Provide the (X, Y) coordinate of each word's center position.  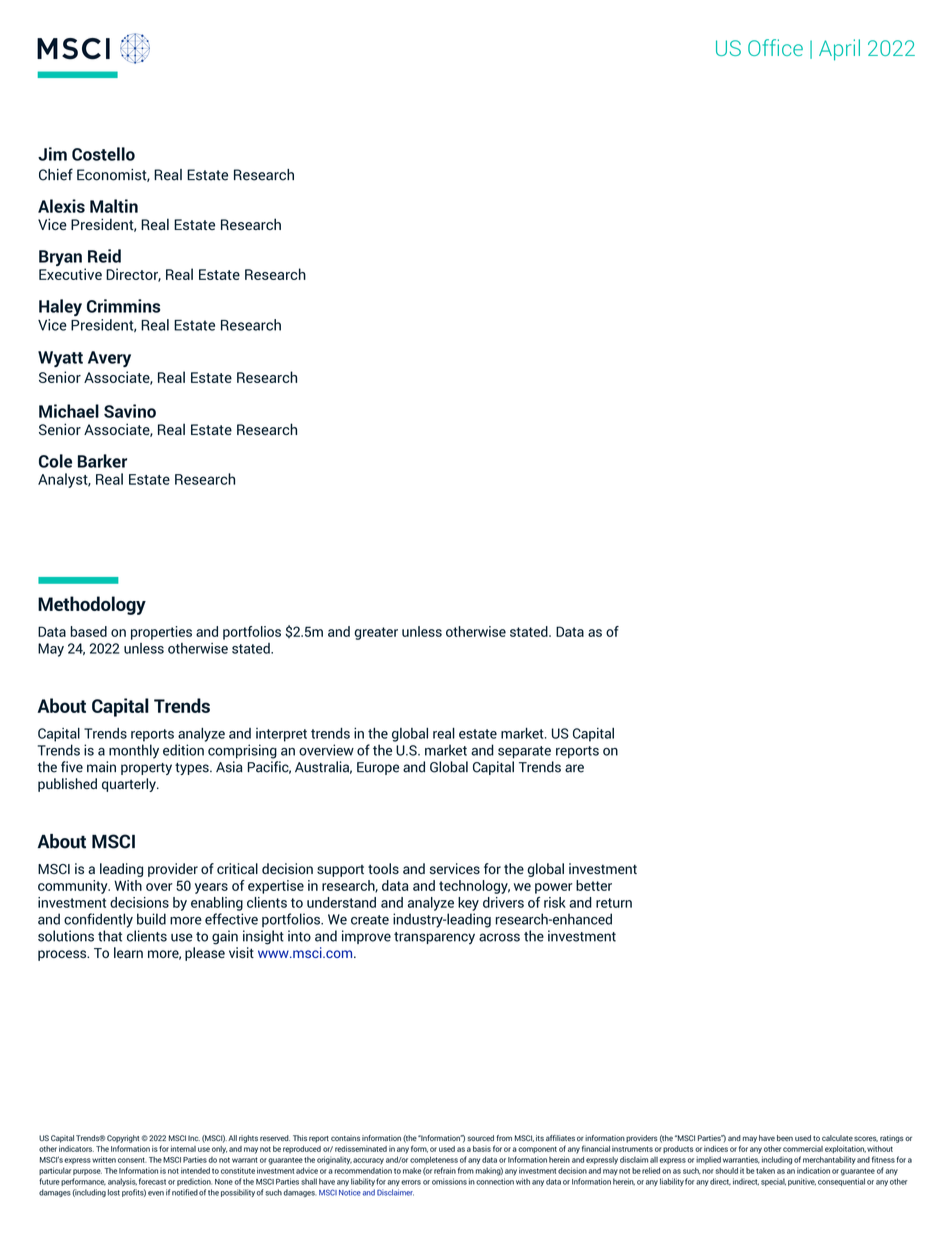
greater (376, 633)
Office (775, 47)
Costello (103, 154)
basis (482, 1149)
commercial (803, 1149)
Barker (102, 461)
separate (524, 752)
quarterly (130, 785)
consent (132, 1160)
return (614, 903)
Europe (378, 768)
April (839, 50)
